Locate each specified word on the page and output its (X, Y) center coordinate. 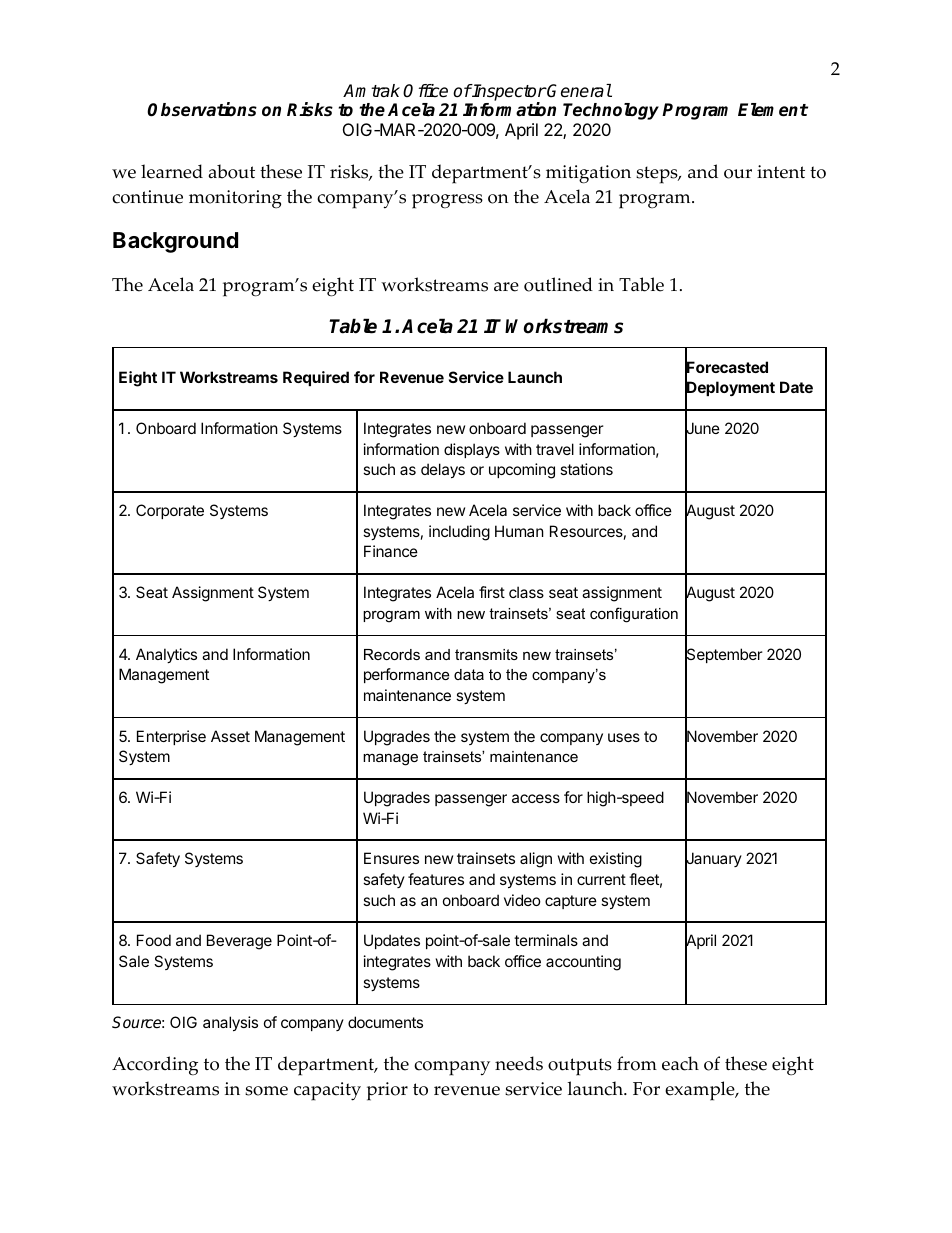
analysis (230, 1023)
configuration (634, 615)
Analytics (166, 655)
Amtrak (371, 91)
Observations (202, 109)
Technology (611, 111)
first (492, 592)
